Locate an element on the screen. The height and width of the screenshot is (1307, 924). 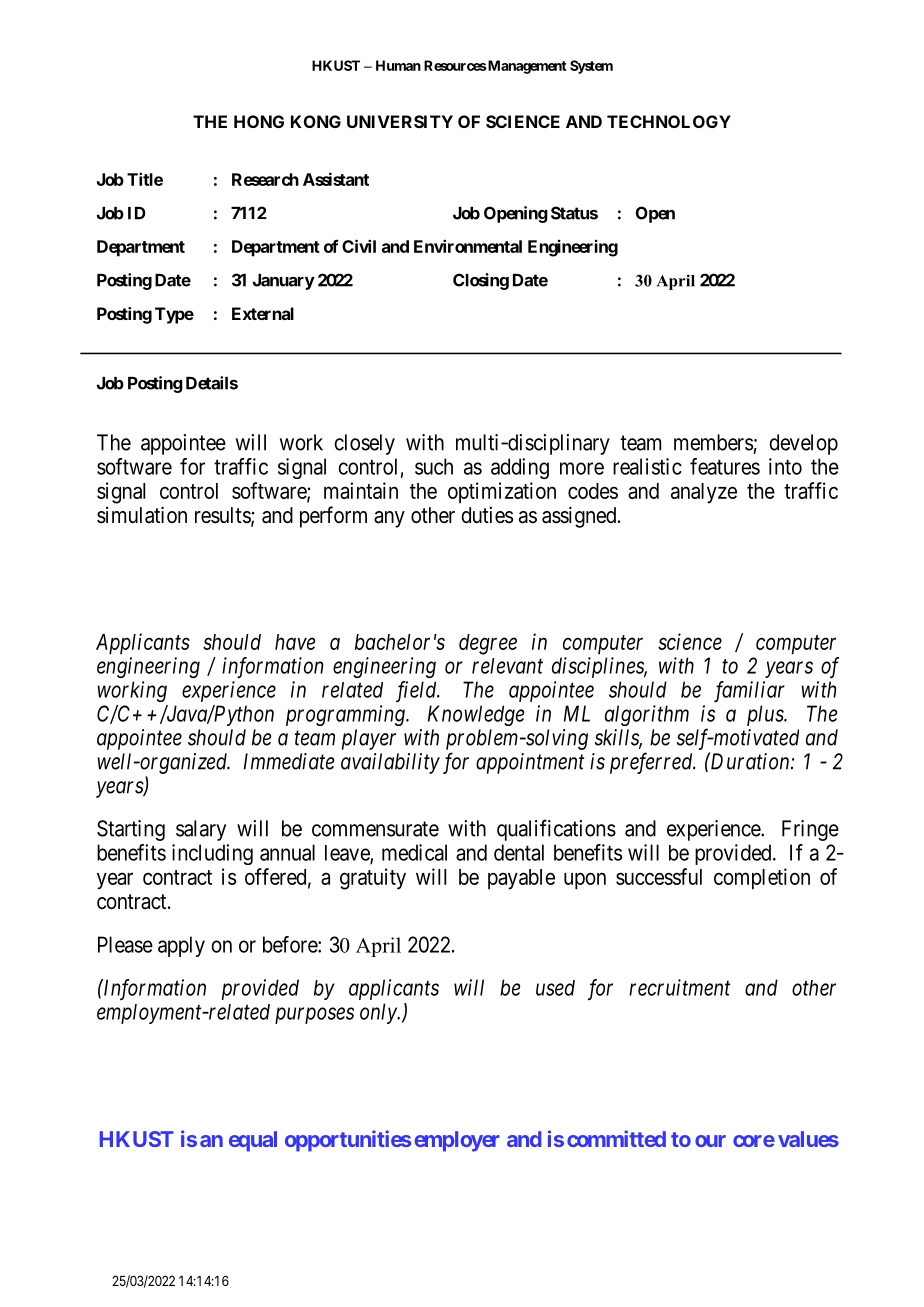
preferred is located at coordinates (652, 763).
